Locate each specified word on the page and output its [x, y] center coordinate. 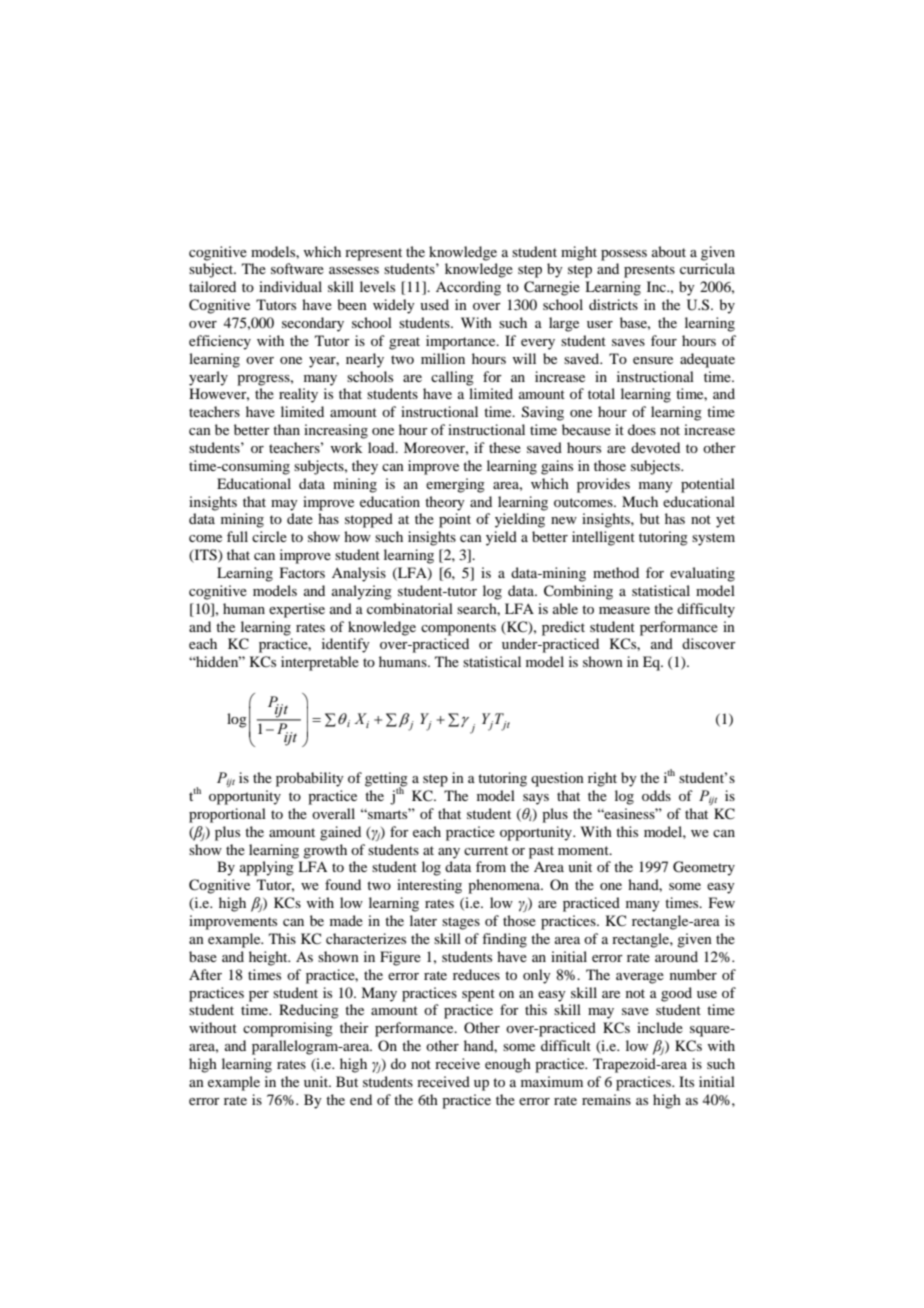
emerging [455, 485]
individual [290, 286]
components [458, 629]
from [491, 866]
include [660, 1027]
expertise [297, 610]
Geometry [704, 868]
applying [267, 868]
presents [649, 271]
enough [508, 1065]
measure [624, 610]
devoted [655, 447]
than [286, 429]
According [468, 288]
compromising [288, 1029]
